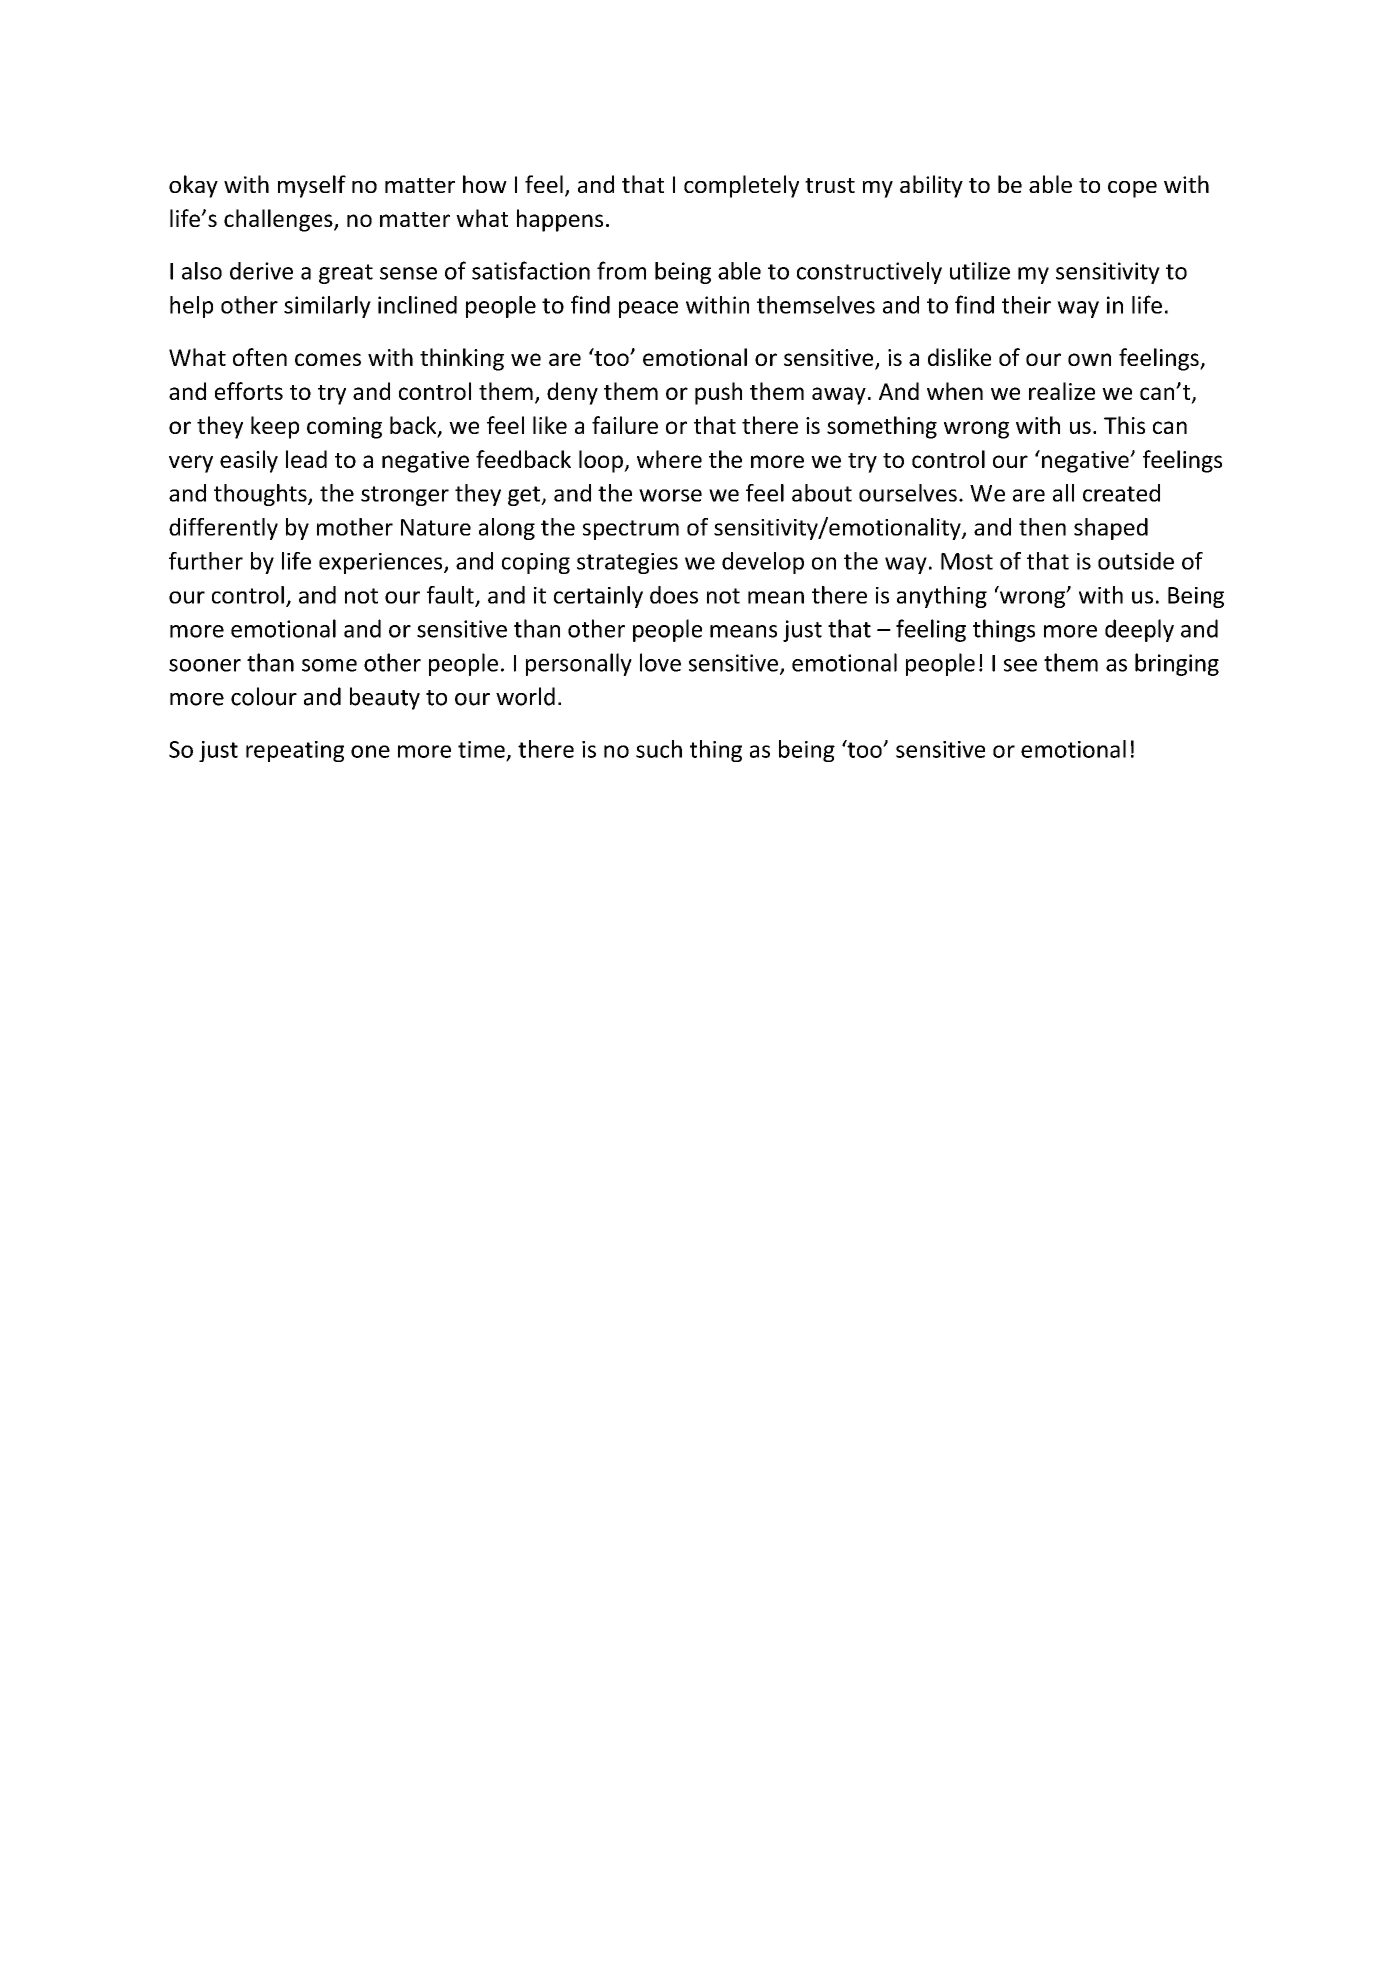 This screenshot has width=1393, height=1970. I want to click on where, so click(669, 459).
